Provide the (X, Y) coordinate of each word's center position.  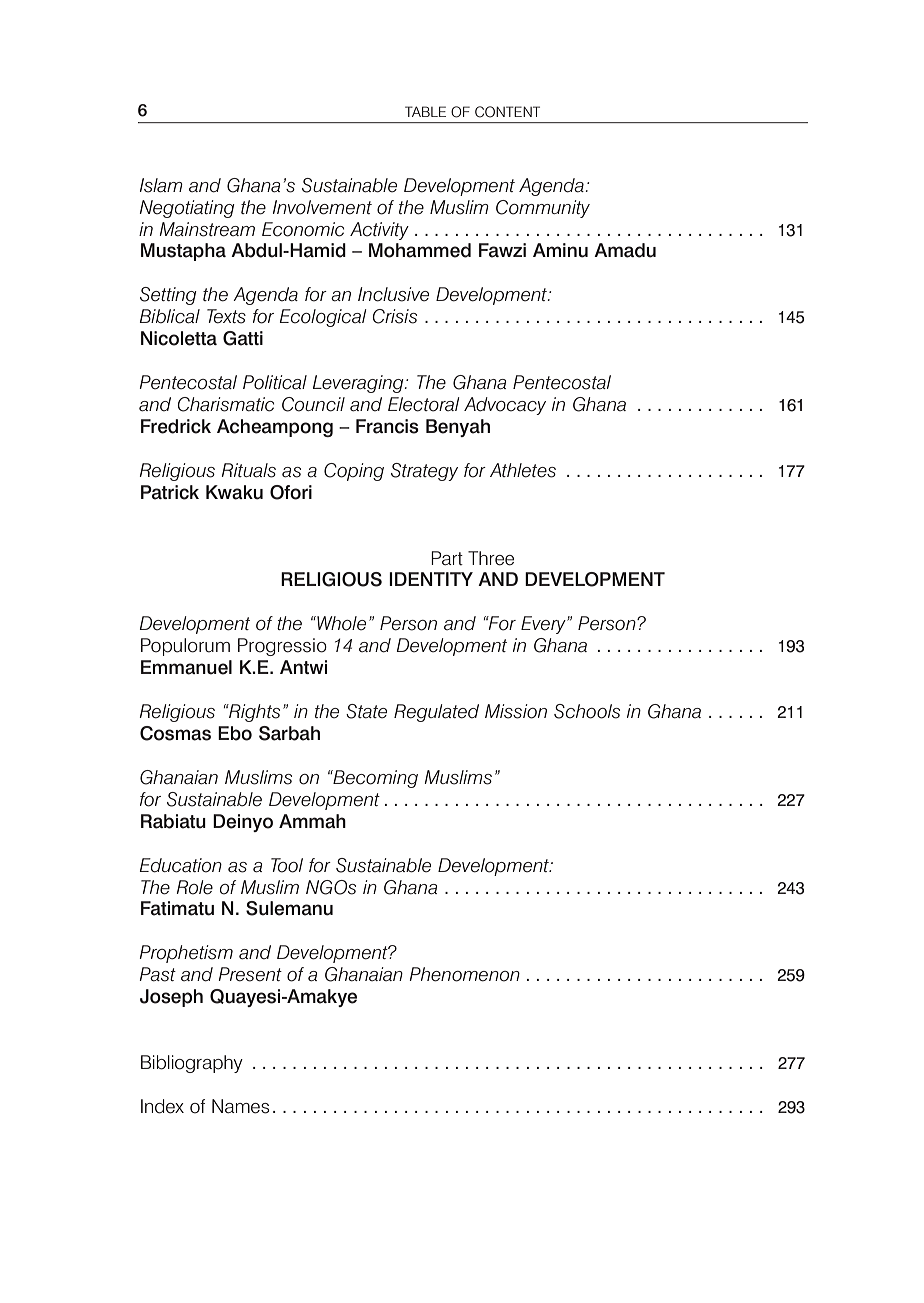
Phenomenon (464, 974)
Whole (340, 623)
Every (544, 625)
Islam (161, 185)
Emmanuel (186, 667)
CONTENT (507, 112)
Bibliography (192, 1064)
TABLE (425, 111)
